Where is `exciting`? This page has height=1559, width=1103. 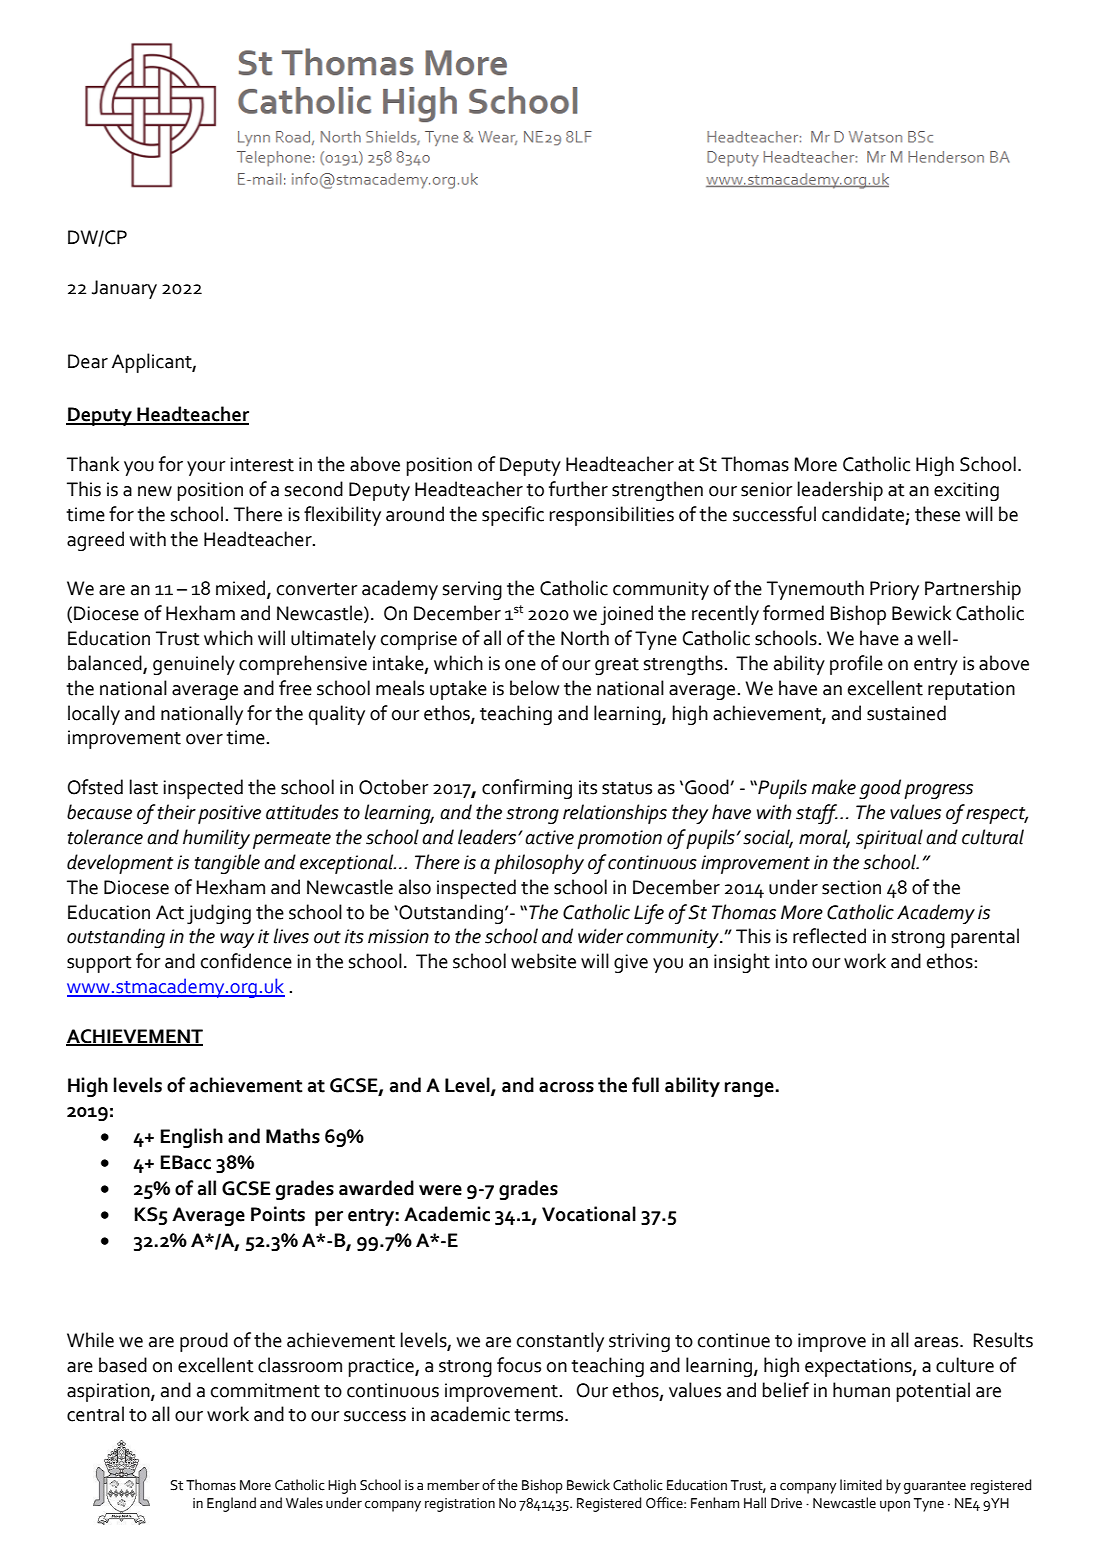
exciting is located at coordinates (966, 491).
